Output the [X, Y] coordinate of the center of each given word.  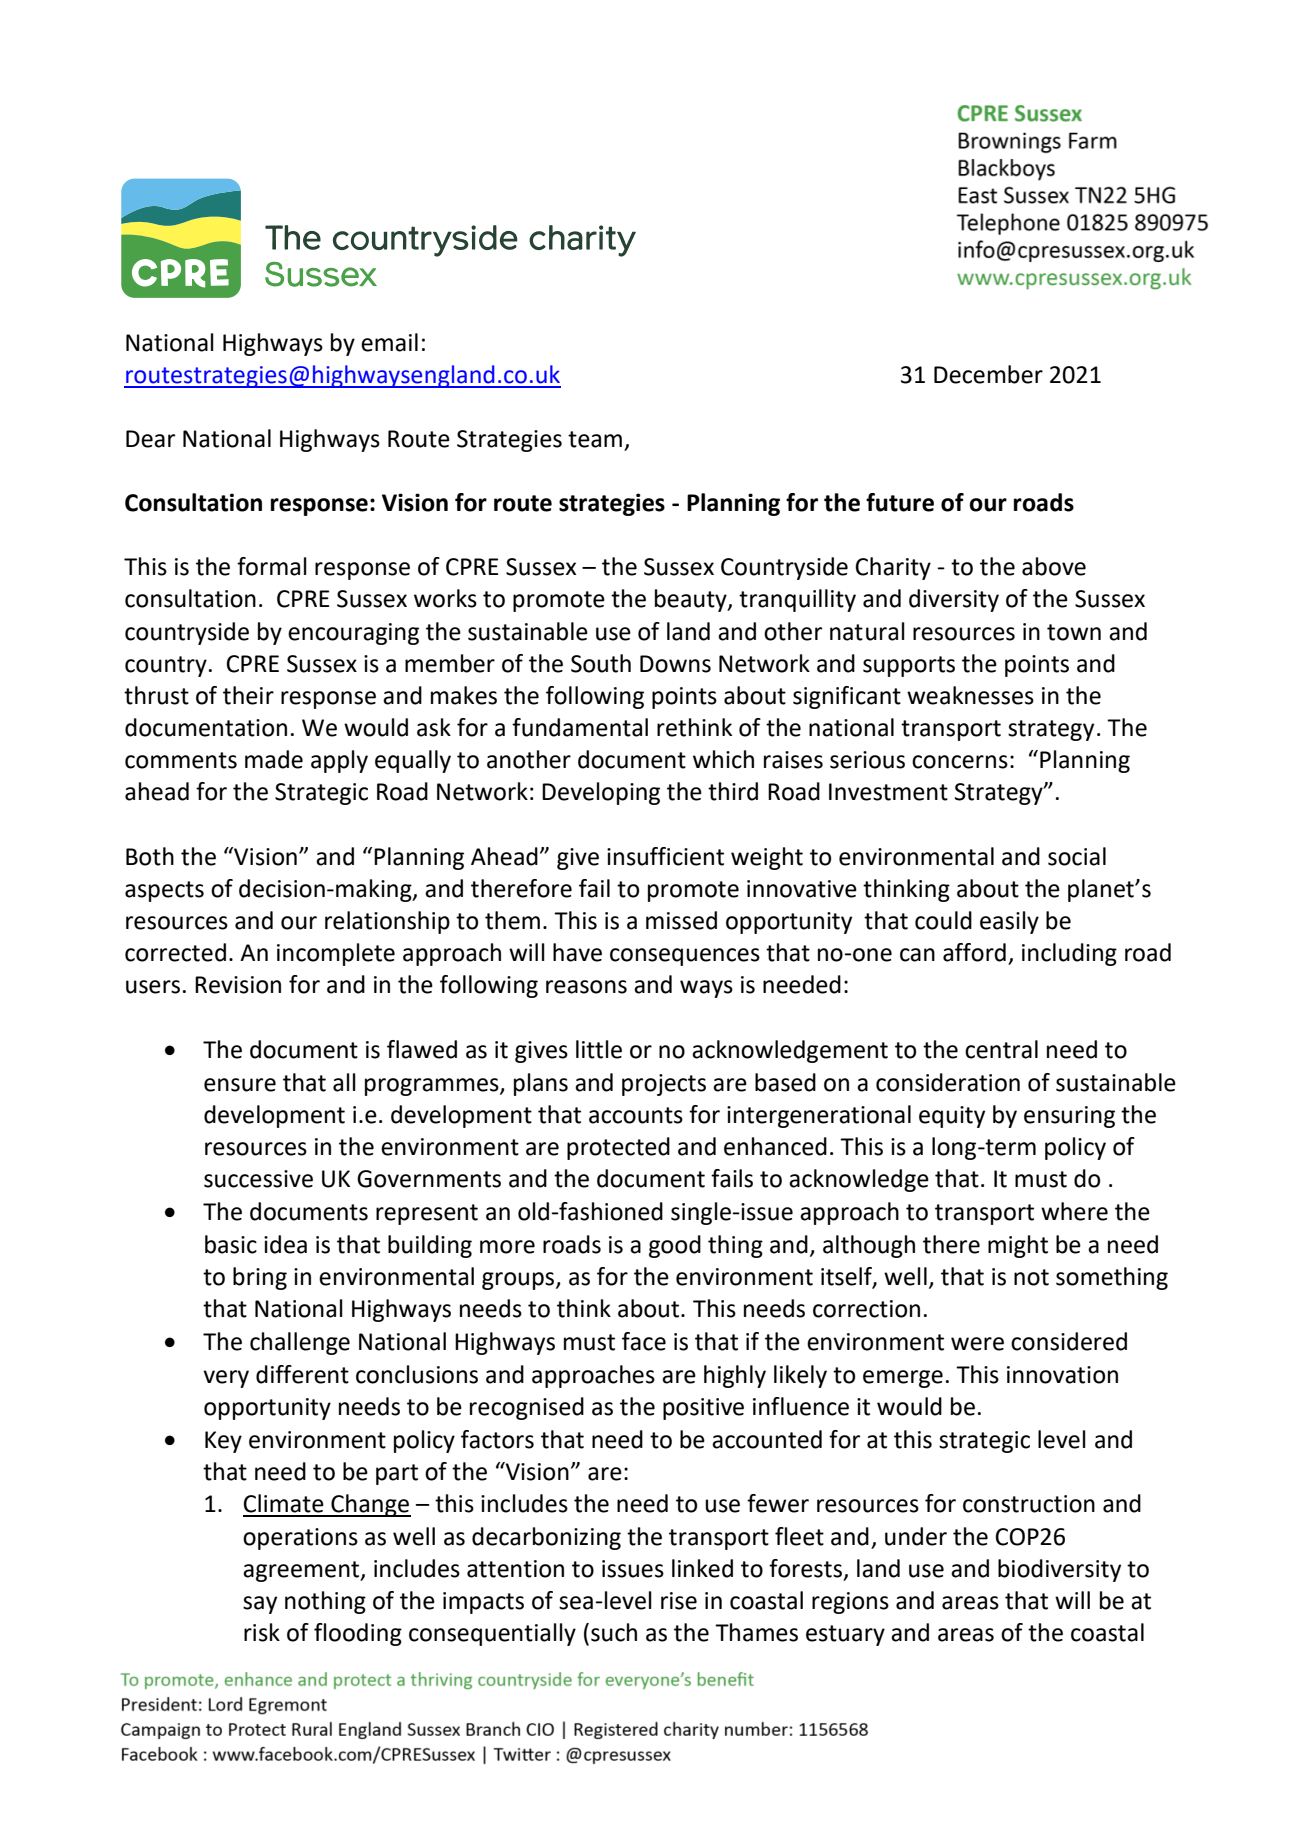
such [614, 1632]
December [988, 374]
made [274, 759]
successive [258, 1179]
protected [618, 1148]
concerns [960, 762]
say [260, 1605]
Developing [601, 793]
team [595, 439]
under [916, 1536]
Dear [150, 439]
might [1018, 1246]
